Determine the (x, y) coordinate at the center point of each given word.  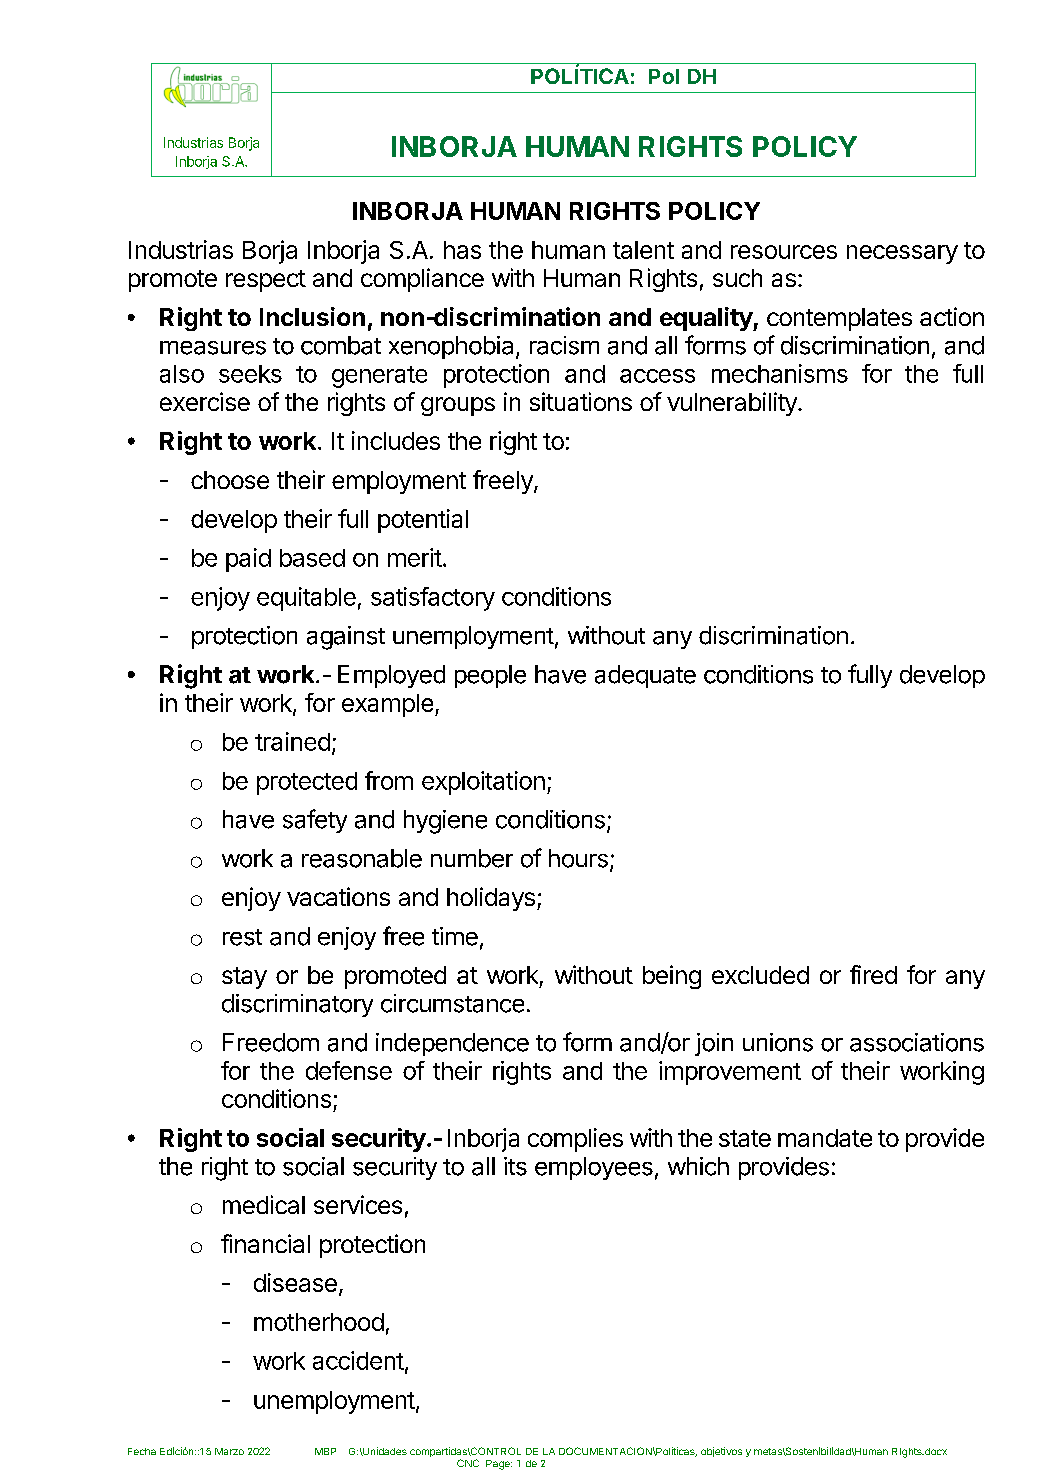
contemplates (839, 319)
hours (578, 858)
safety (315, 821)
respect (266, 281)
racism (564, 345)
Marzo (229, 1451)
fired (873, 974)
